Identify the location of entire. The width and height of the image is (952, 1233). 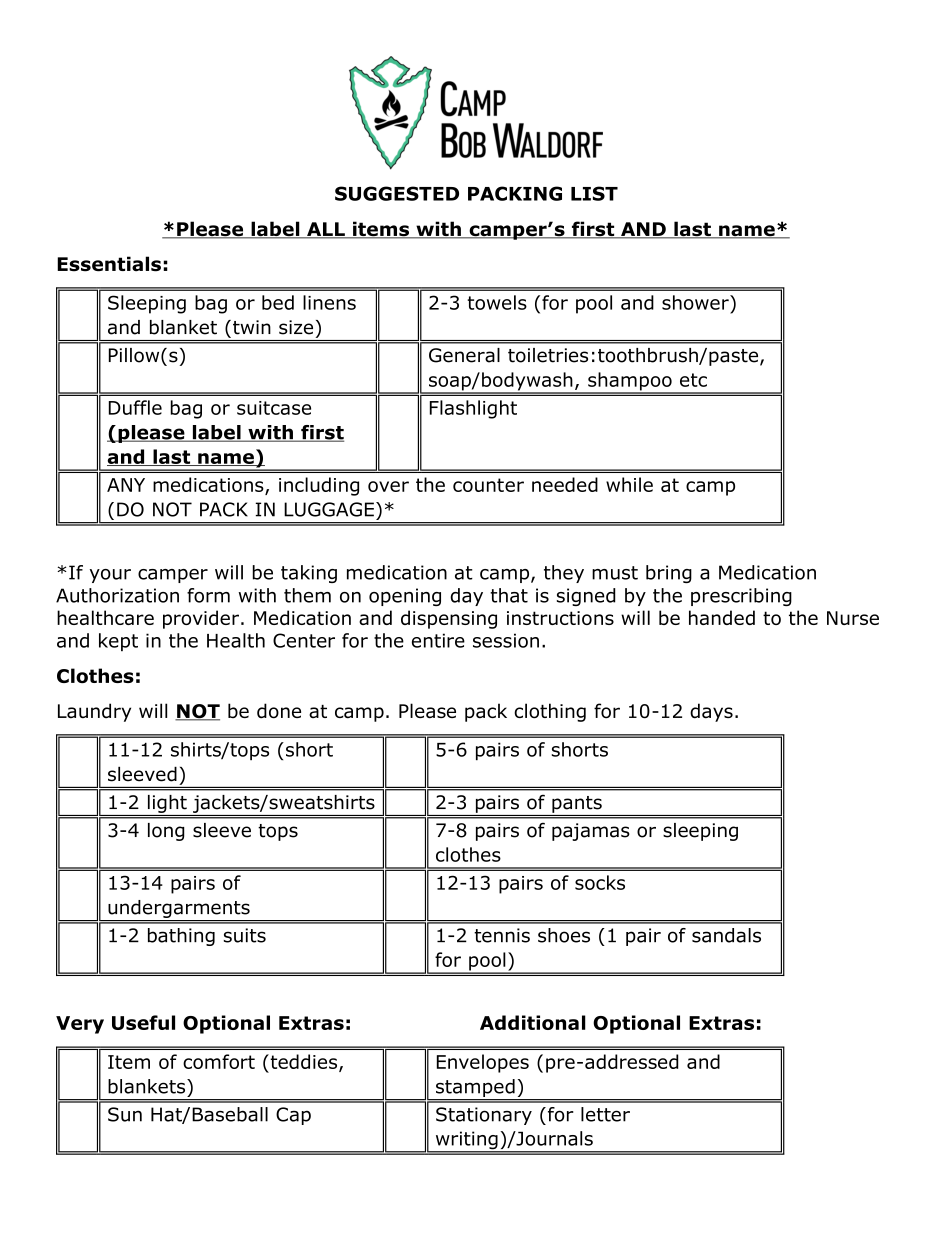
(438, 640).
